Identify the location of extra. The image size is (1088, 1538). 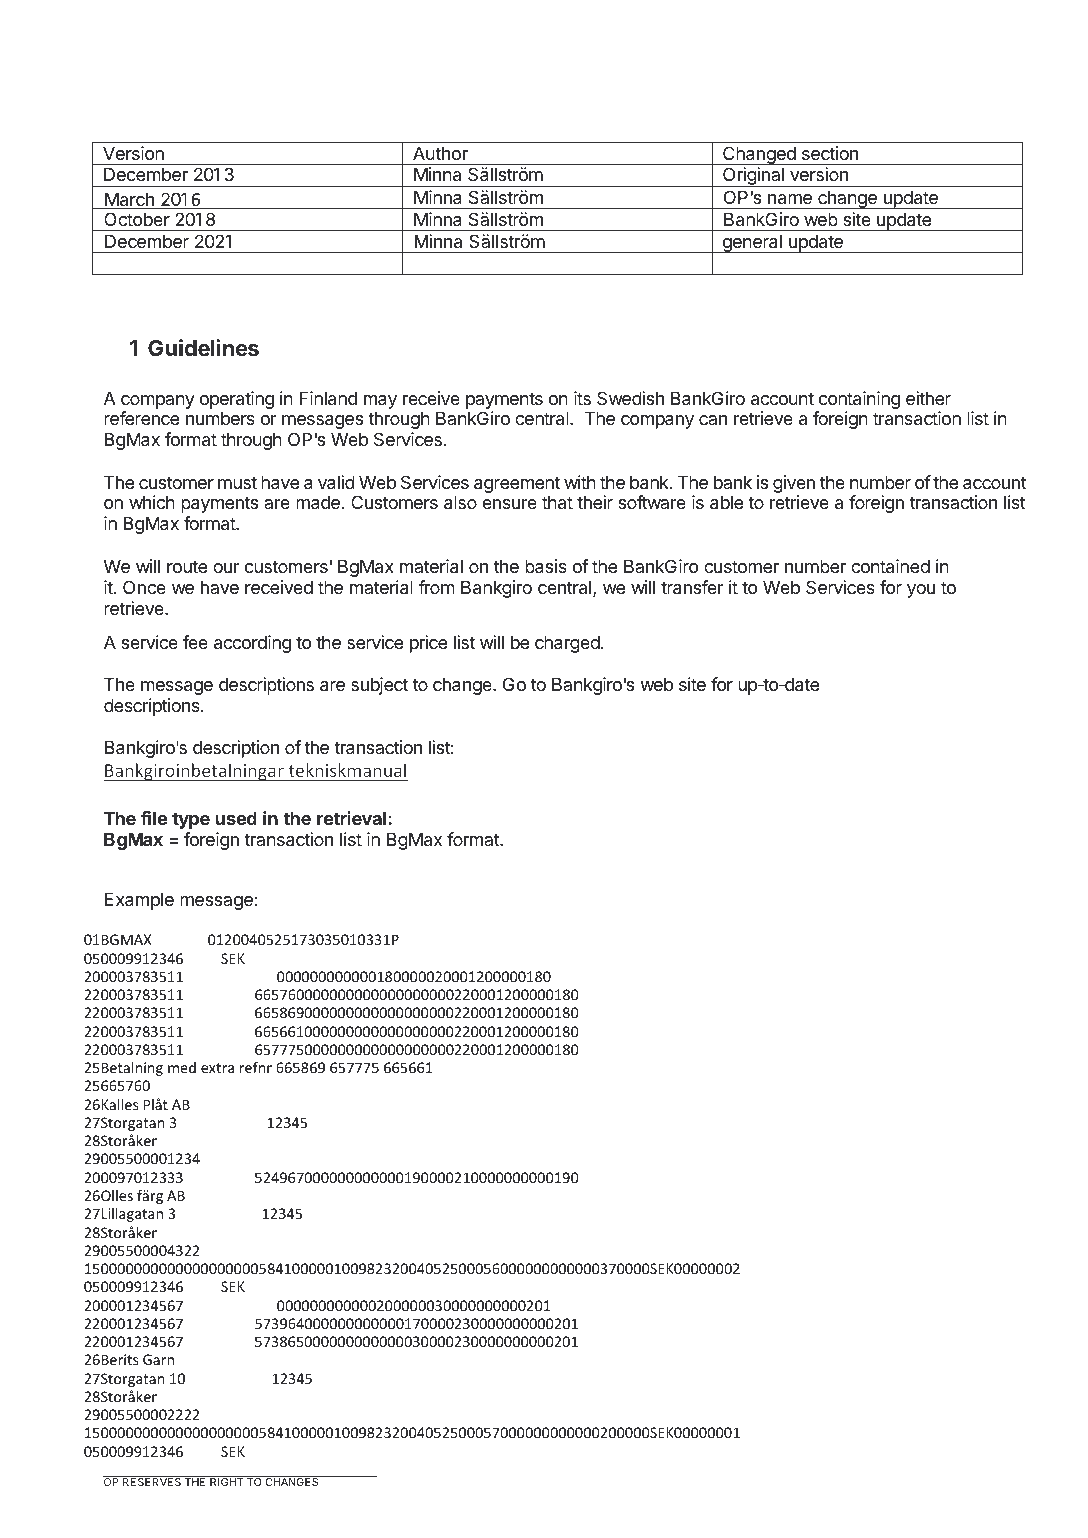
(217, 1068).
